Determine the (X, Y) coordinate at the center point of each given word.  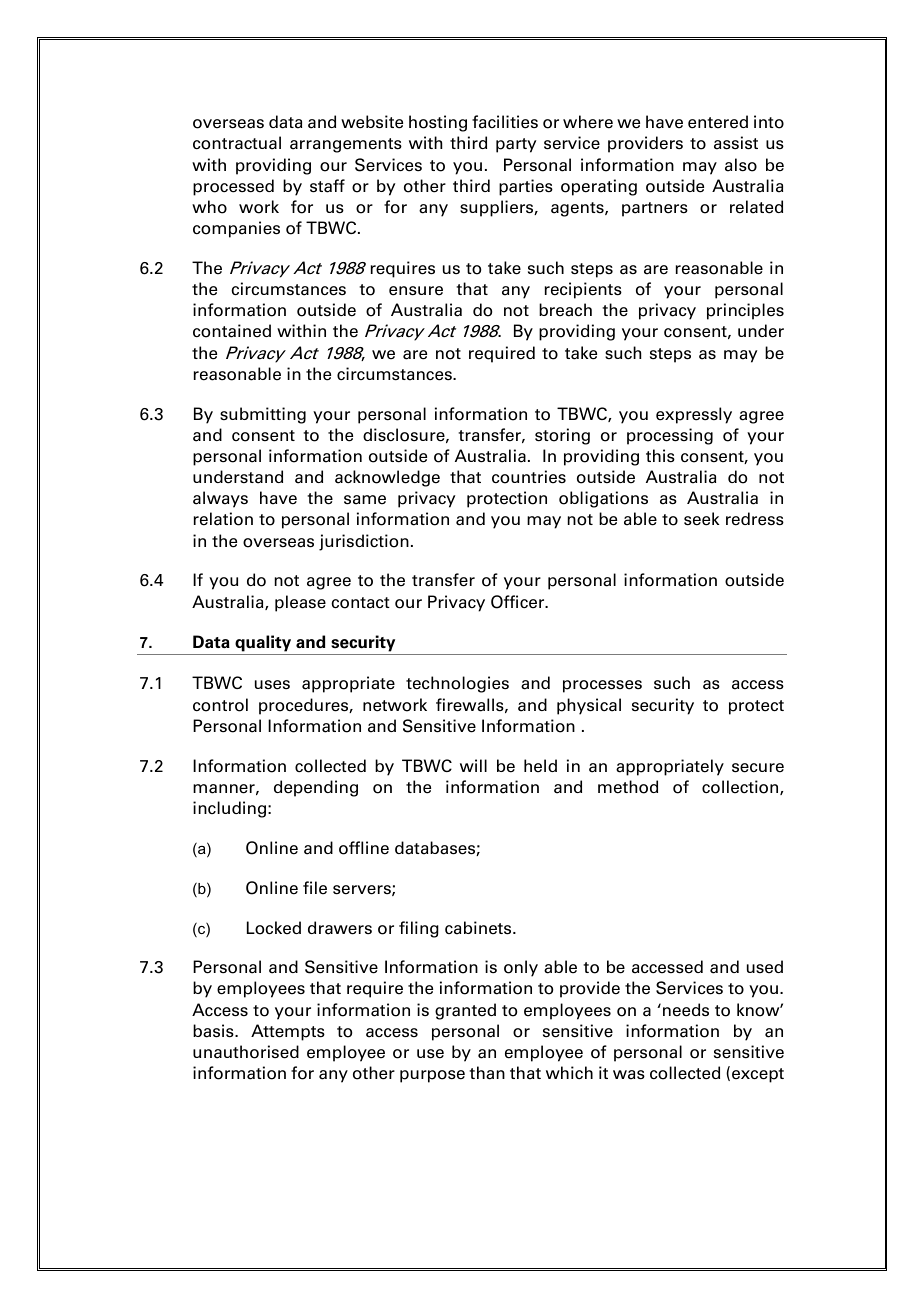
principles (745, 311)
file (315, 888)
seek (701, 519)
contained (232, 331)
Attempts (288, 1032)
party (516, 145)
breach (565, 310)
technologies (457, 684)
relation (223, 519)
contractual (237, 143)
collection (741, 787)
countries (529, 477)
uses (272, 685)
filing (419, 929)
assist (736, 143)
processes (602, 686)
